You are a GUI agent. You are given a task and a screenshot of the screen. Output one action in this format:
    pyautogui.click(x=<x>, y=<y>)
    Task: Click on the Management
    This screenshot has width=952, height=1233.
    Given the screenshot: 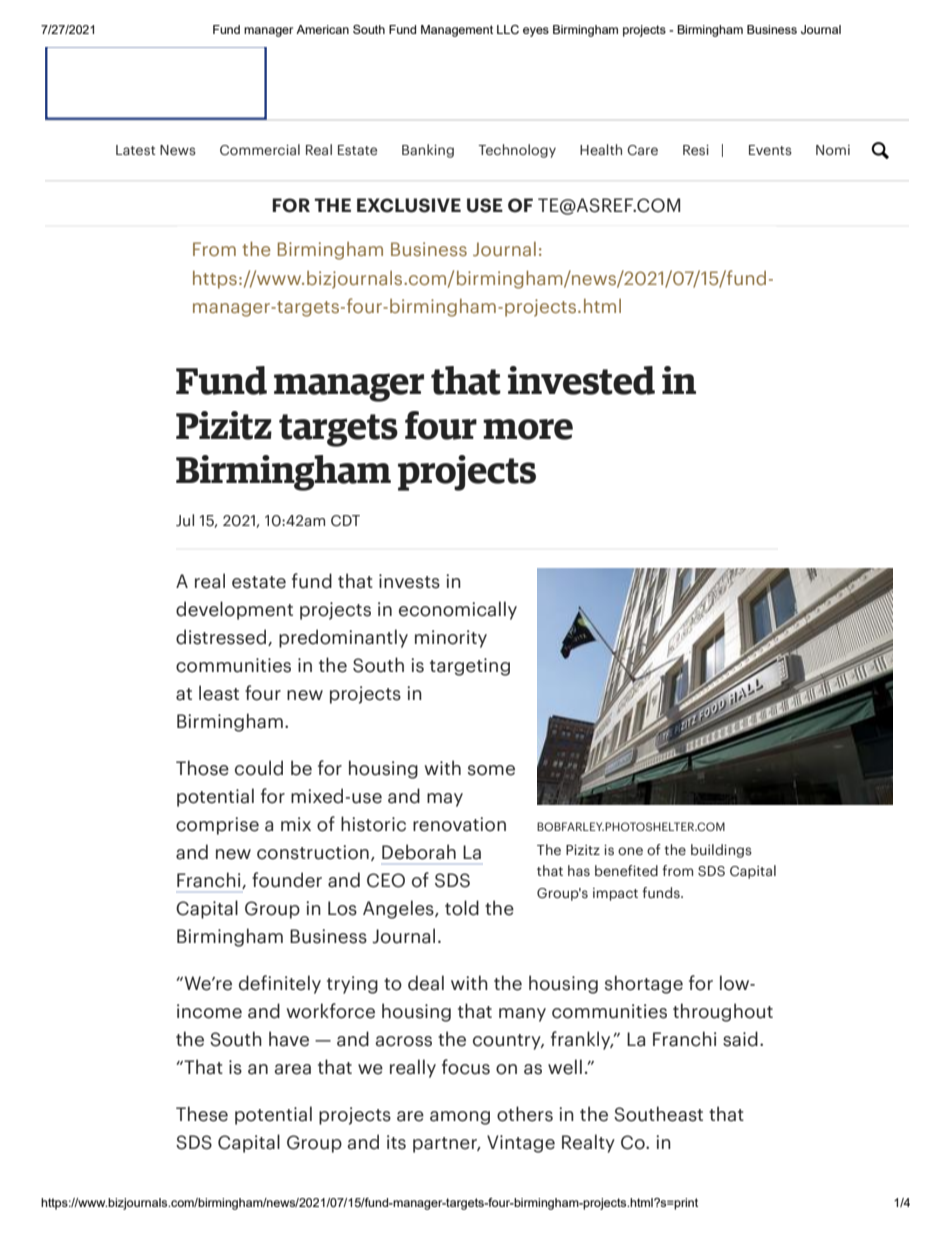 What is the action you would take?
    pyautogui.click(x=457, y=31)
